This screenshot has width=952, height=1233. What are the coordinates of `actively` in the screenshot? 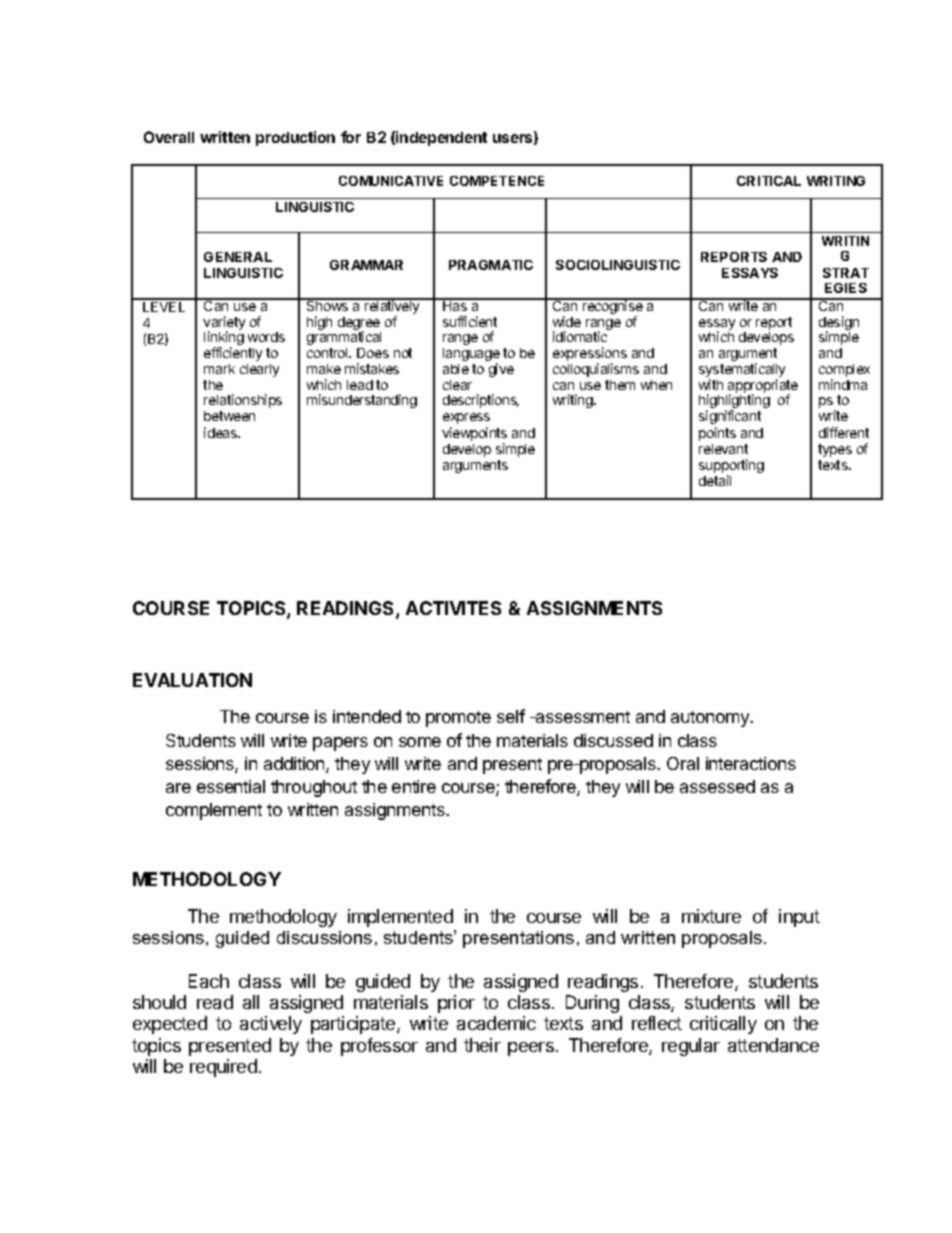 It's located at (271, 1025).
